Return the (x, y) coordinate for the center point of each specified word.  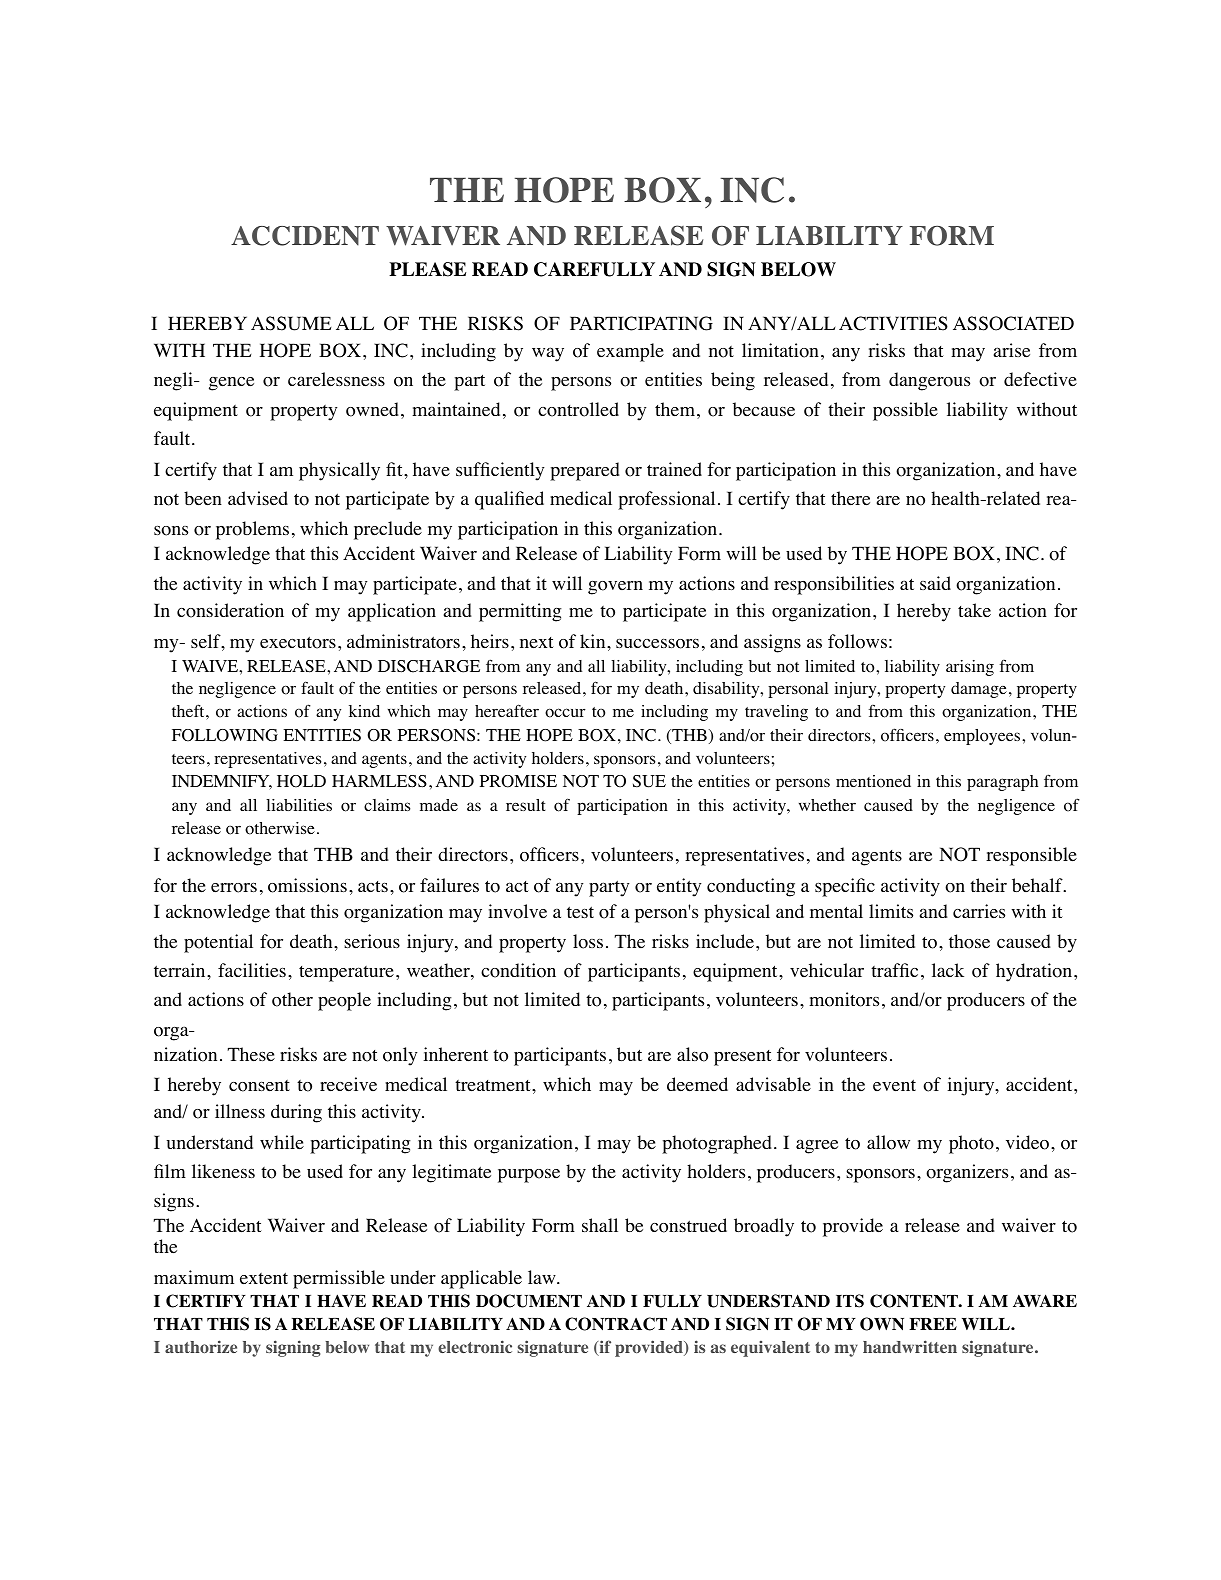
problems (252, 530)
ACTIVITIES (893, 323)
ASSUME (291, 323)
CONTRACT (616, 1324)
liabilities (299, 805)
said (935, 583)
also (692, 1054)
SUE (649, 781)
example (630, 352)
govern (615, 588)
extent (264, 1278)
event (894, 1085)
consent (259, 1086)
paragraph (1002, 783)
